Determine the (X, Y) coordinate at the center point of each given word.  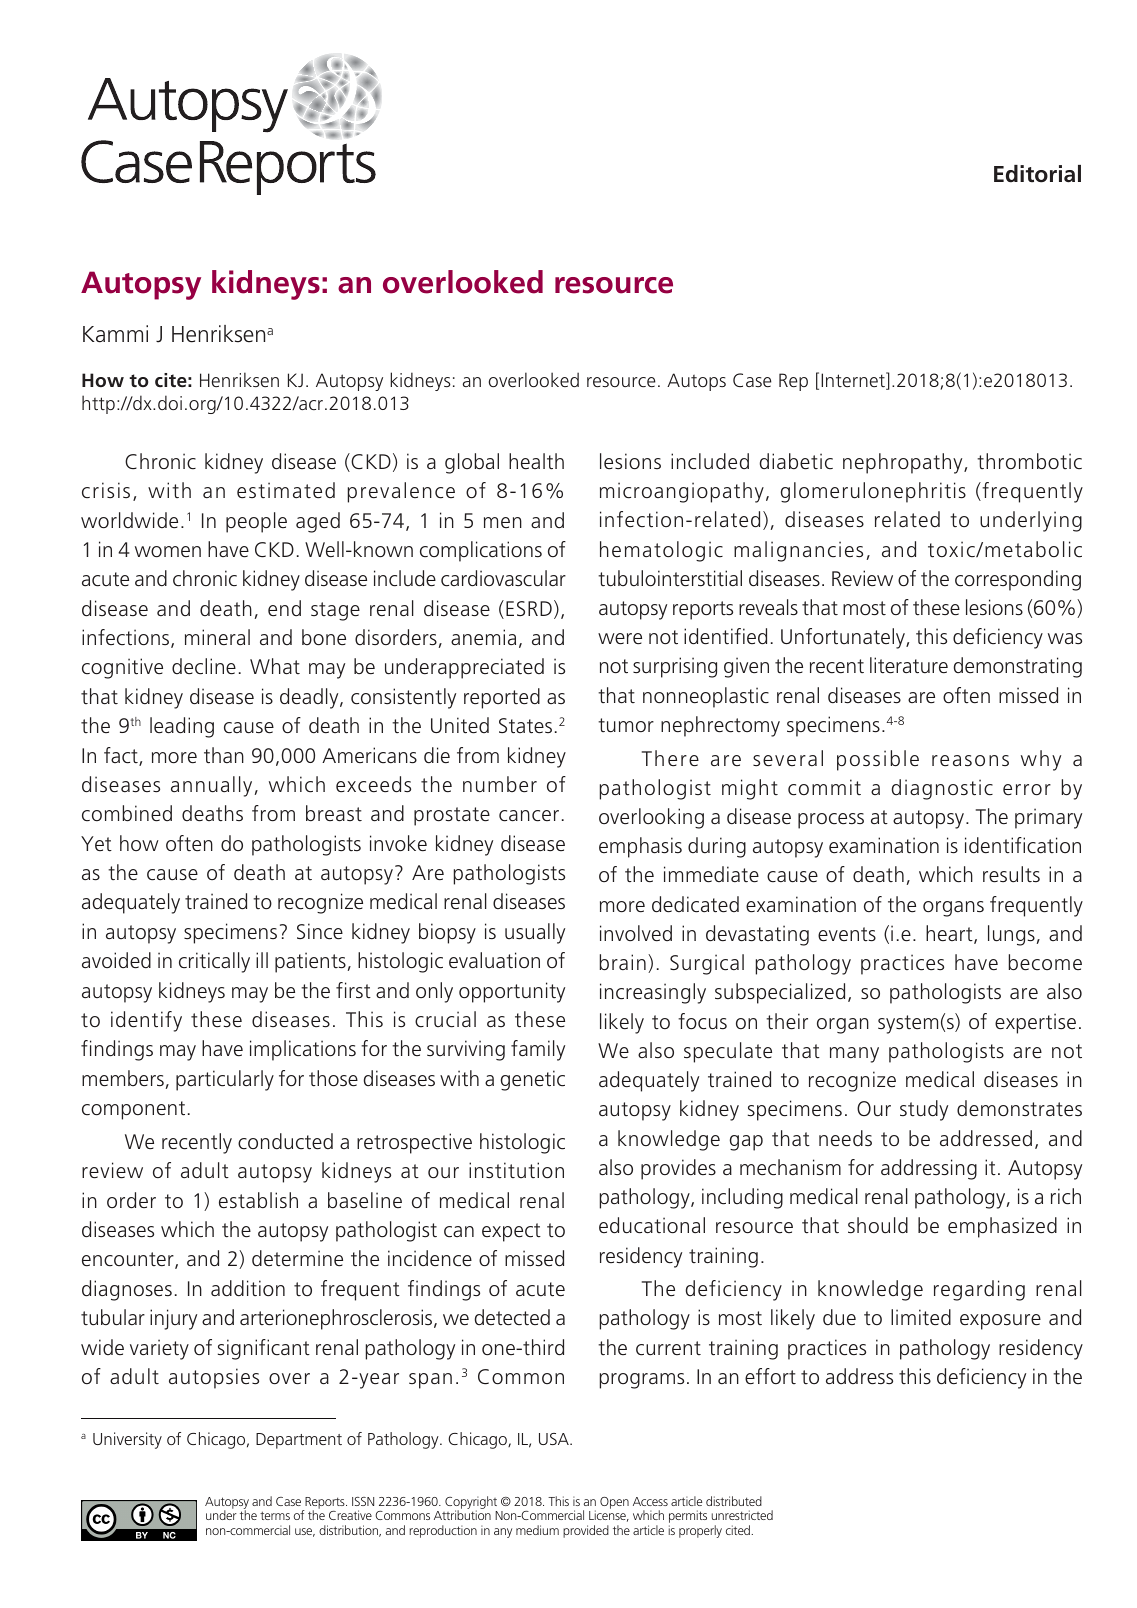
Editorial (1037, 174)
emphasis (640, 847)
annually (211, 786)
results (1011, 874)
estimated (286, 490)
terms (275, 1515)
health (536, 461)
